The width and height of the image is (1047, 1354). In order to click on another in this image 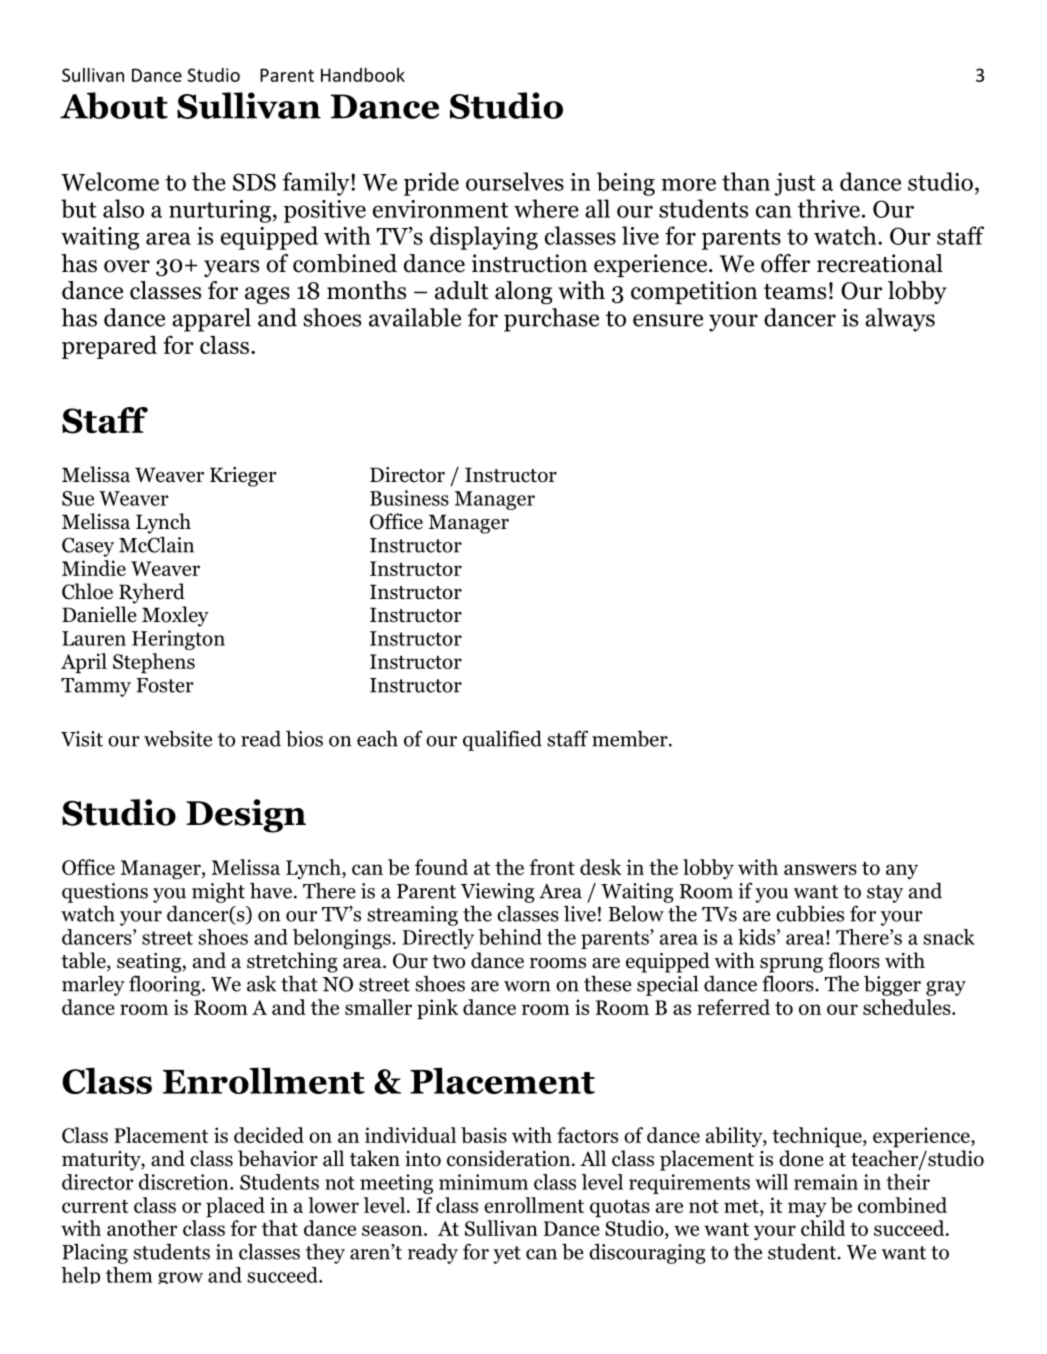, I will do `click(142, 1228)`.
